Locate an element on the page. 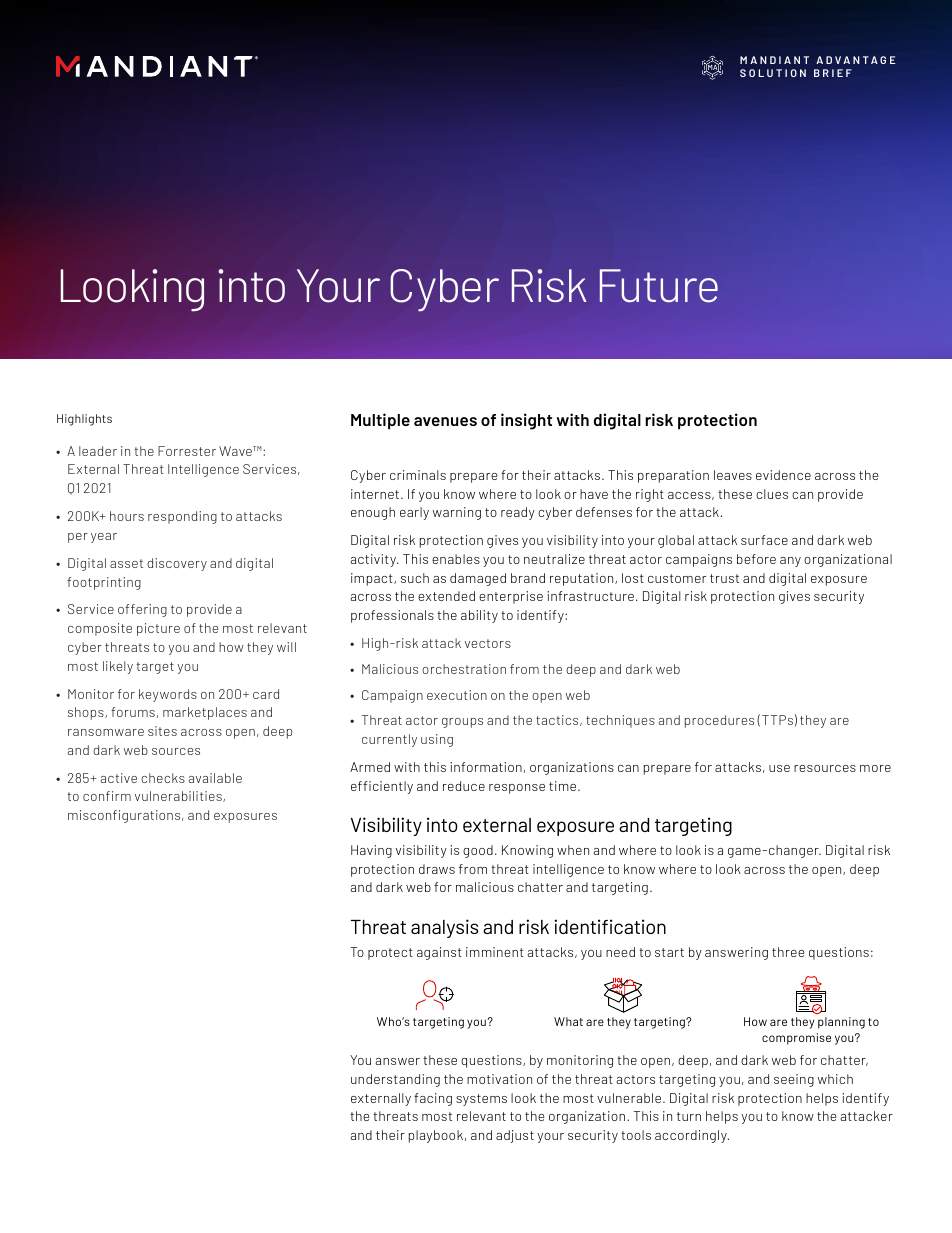  Forrester is located at coordinates (187, 451).
